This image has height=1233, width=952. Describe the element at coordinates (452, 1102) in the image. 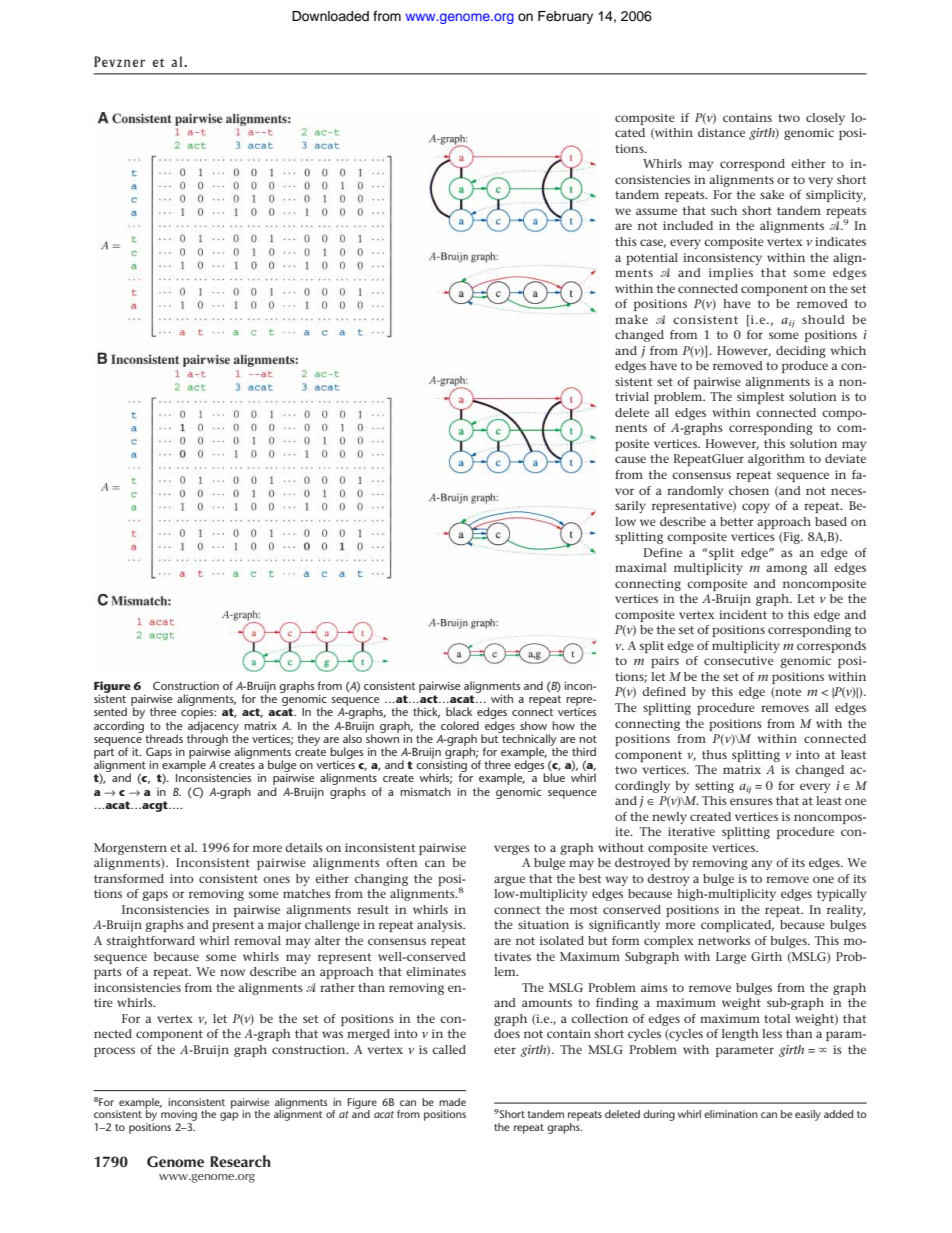

I see `made` at that location.
